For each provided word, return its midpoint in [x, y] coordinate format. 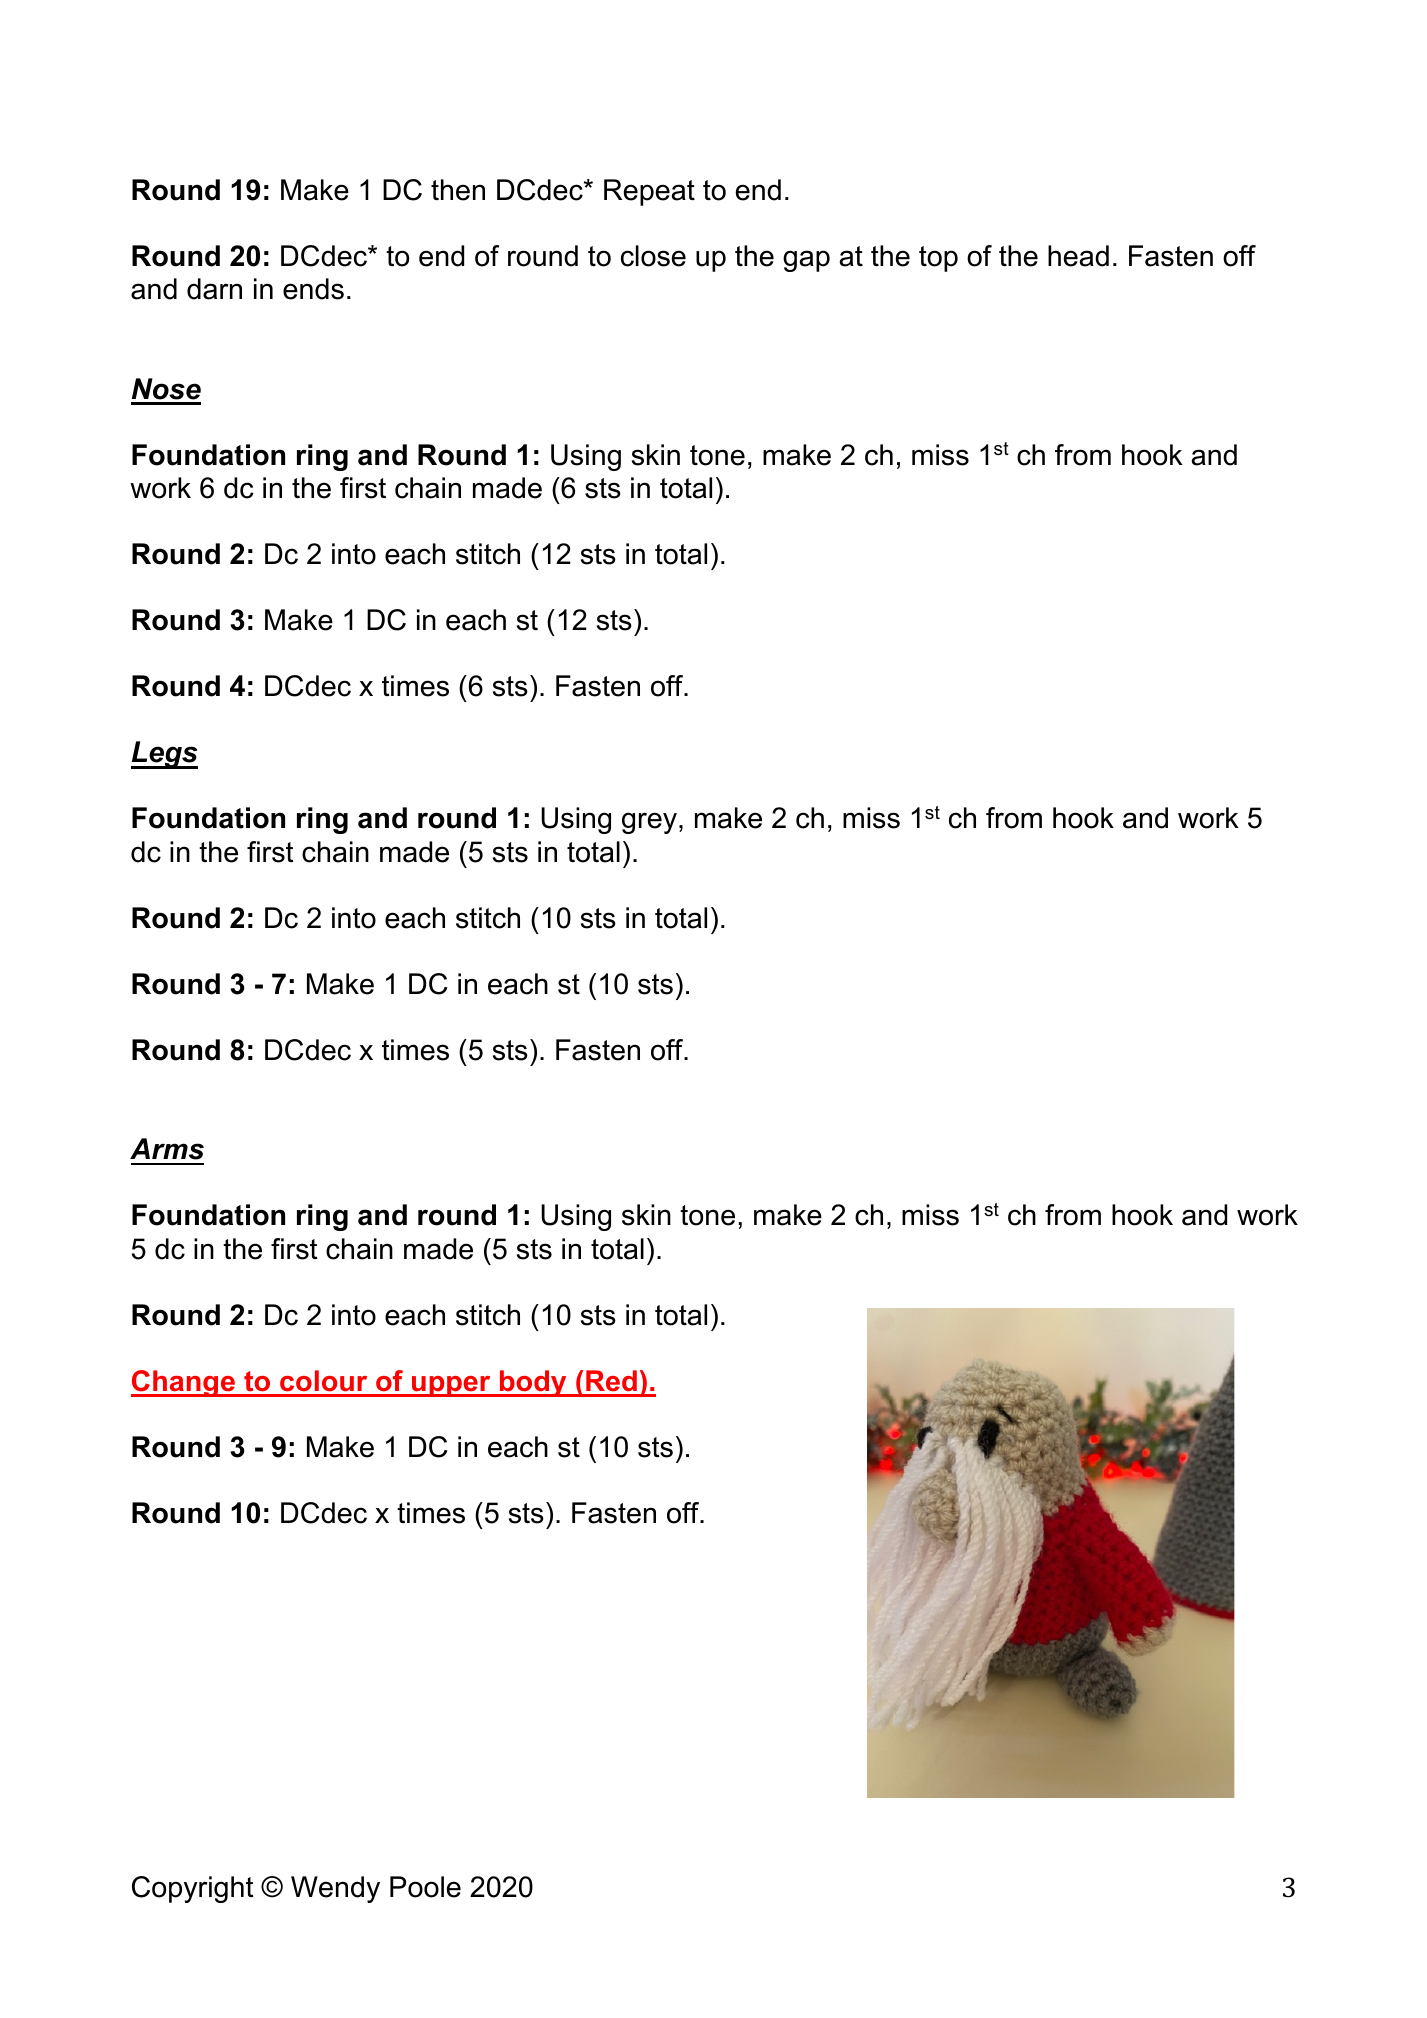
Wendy [335, 1889]
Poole [425, 1887]
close [653, 256]
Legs [164, 755]
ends [313, 289]
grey [649, 823]
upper [451, 1386]
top [938, 259]
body [533, 1383]
